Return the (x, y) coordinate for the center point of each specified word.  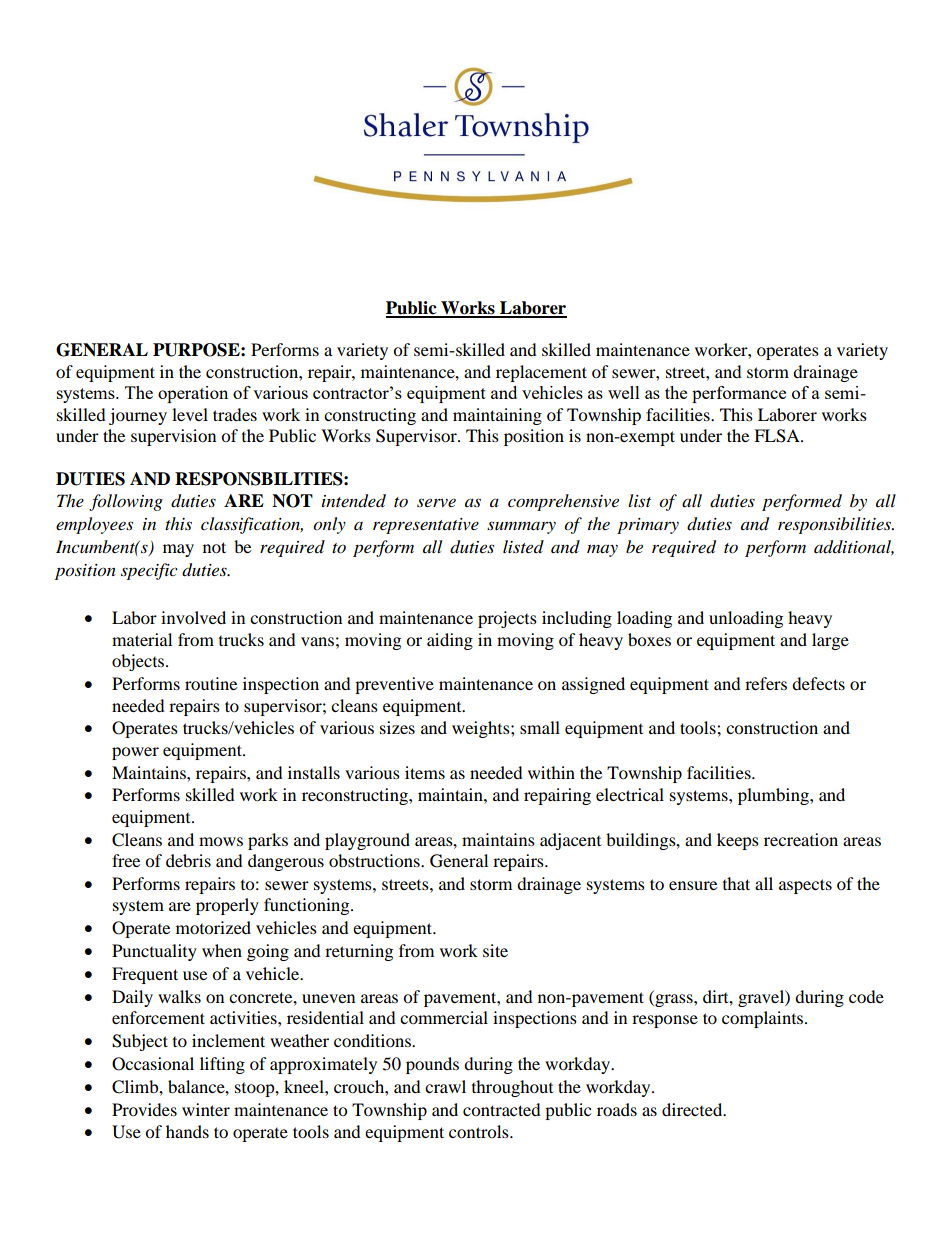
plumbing (774, 796)
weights (482, 729)
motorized (213, 927)
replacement (541, 373)
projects (507, 619)
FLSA (778, 436)
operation (193, 394)
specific (149, 571)
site (495, 950)
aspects (805, 886)
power (135, 753)
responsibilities (836, 525)
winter (206, 1109)
